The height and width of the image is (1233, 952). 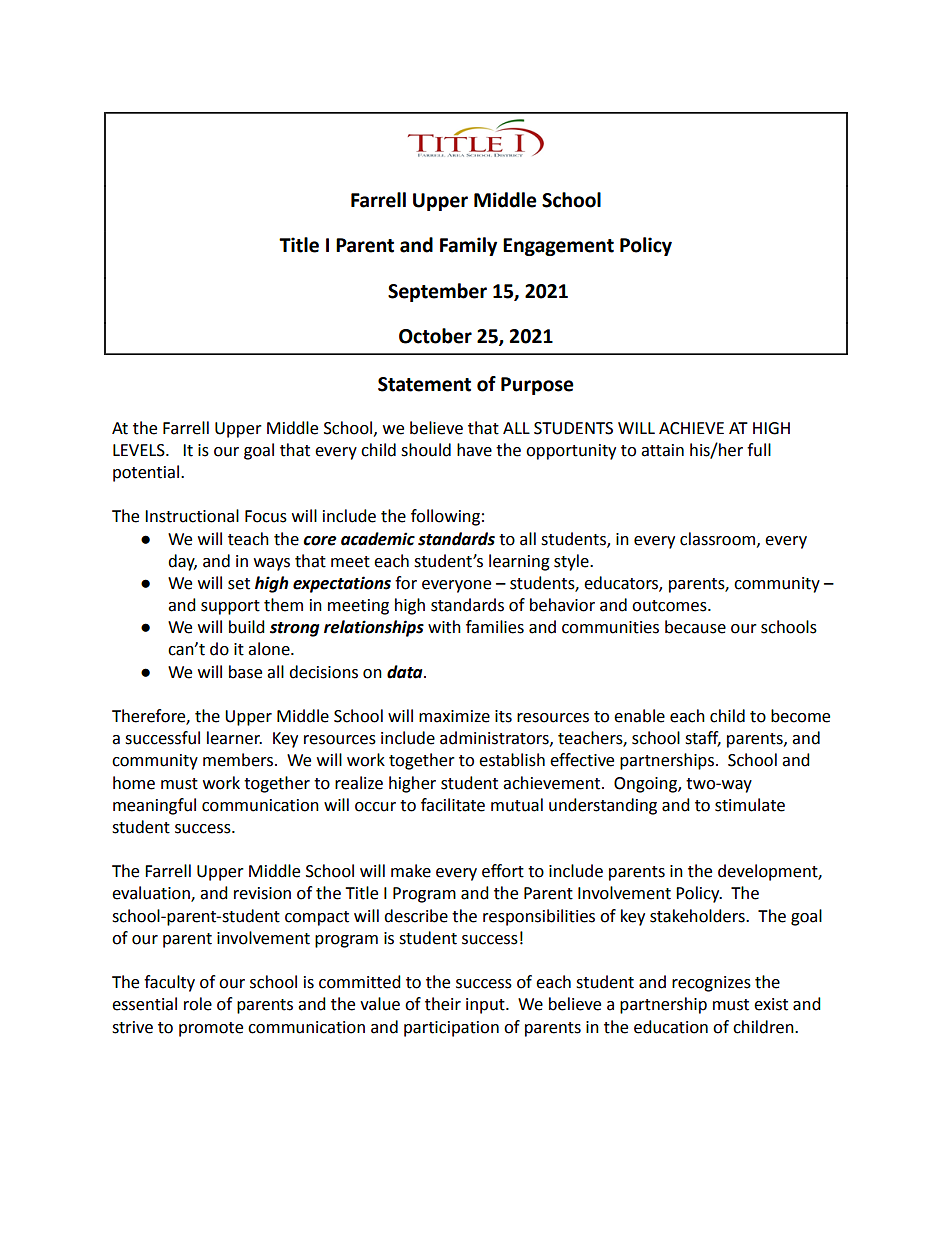 I want to click on with, so click(x=444, y=627).
